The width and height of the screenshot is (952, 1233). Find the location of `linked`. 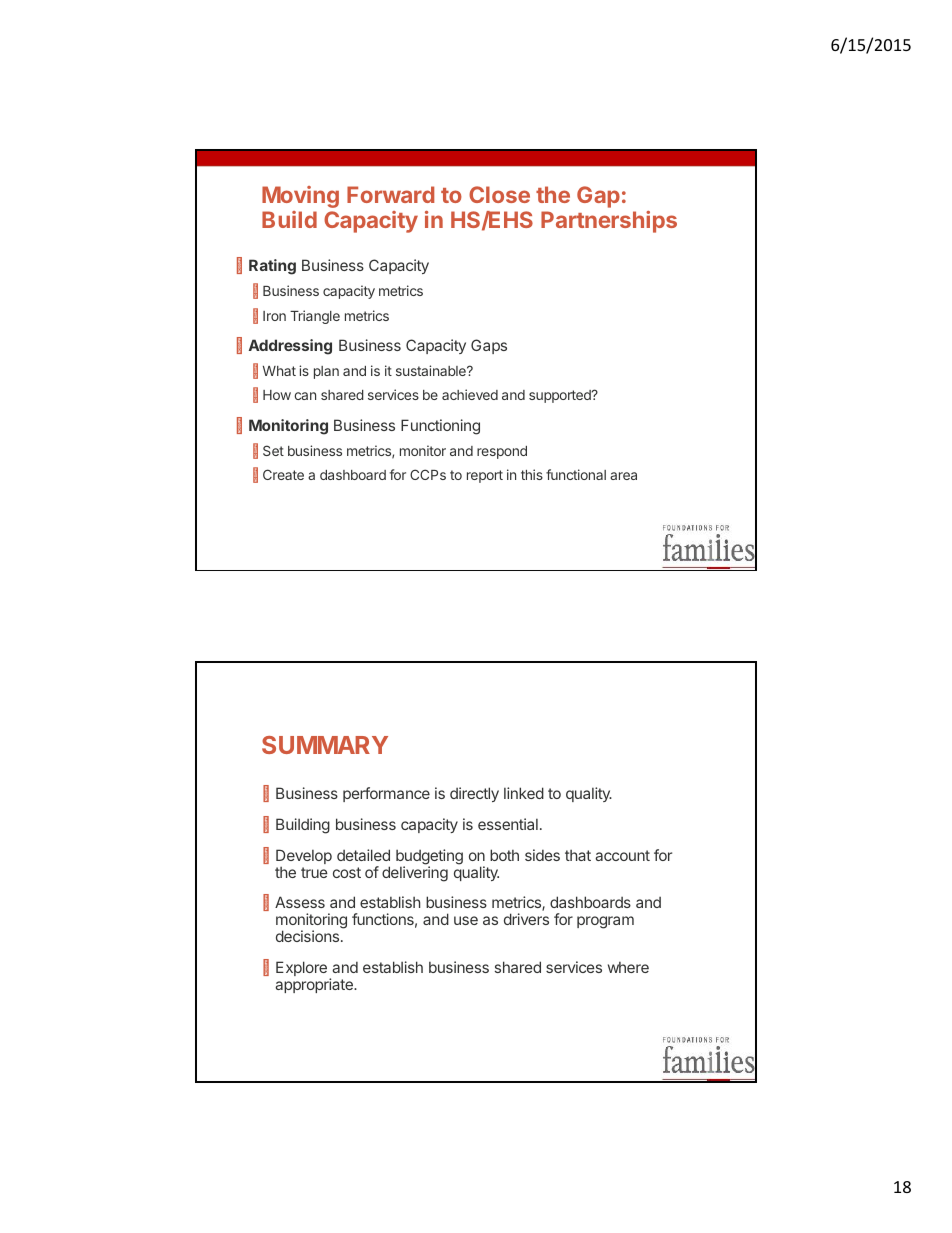

linked is located at coordinates (524, 793).
